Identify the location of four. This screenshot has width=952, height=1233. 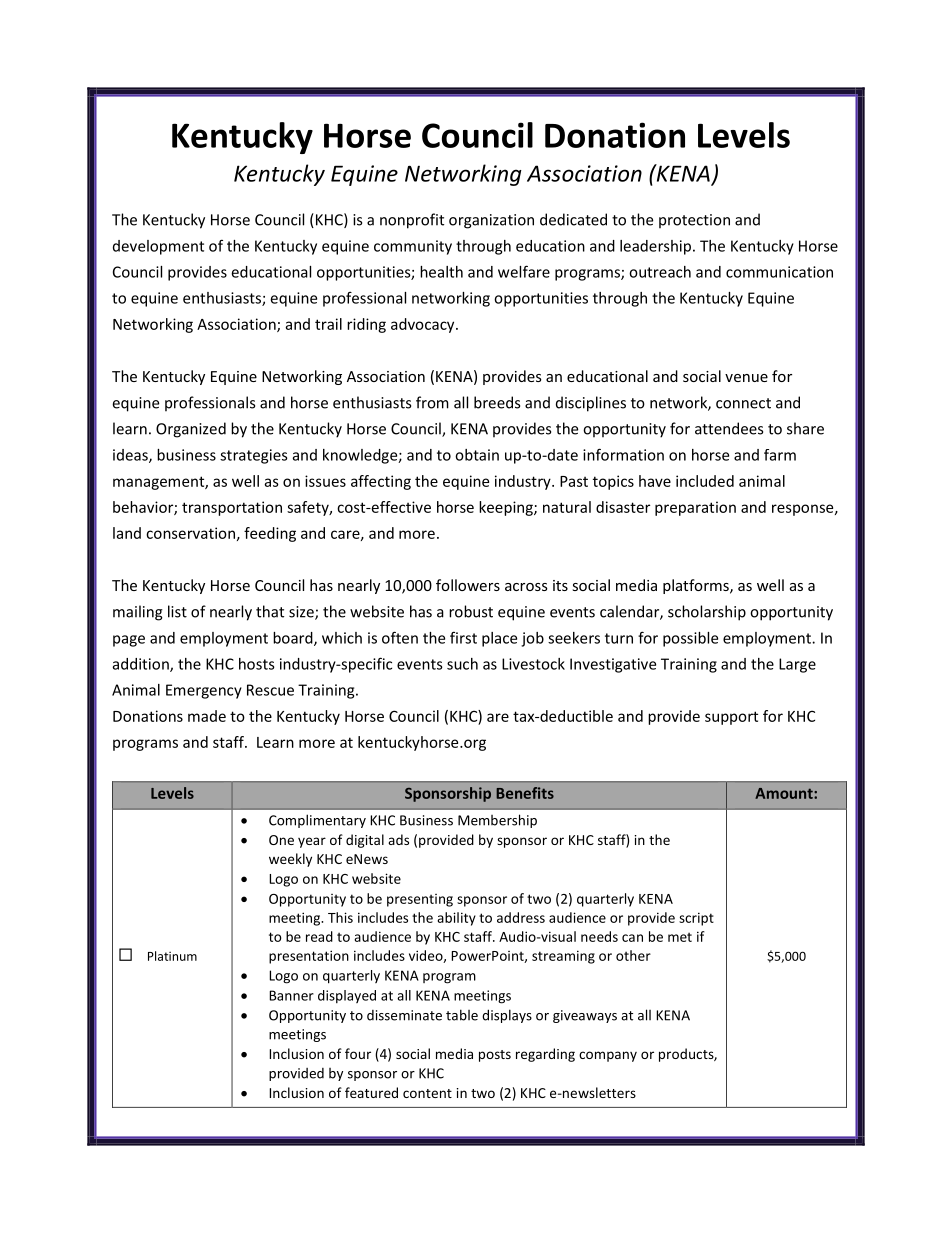
(358, 1053).
